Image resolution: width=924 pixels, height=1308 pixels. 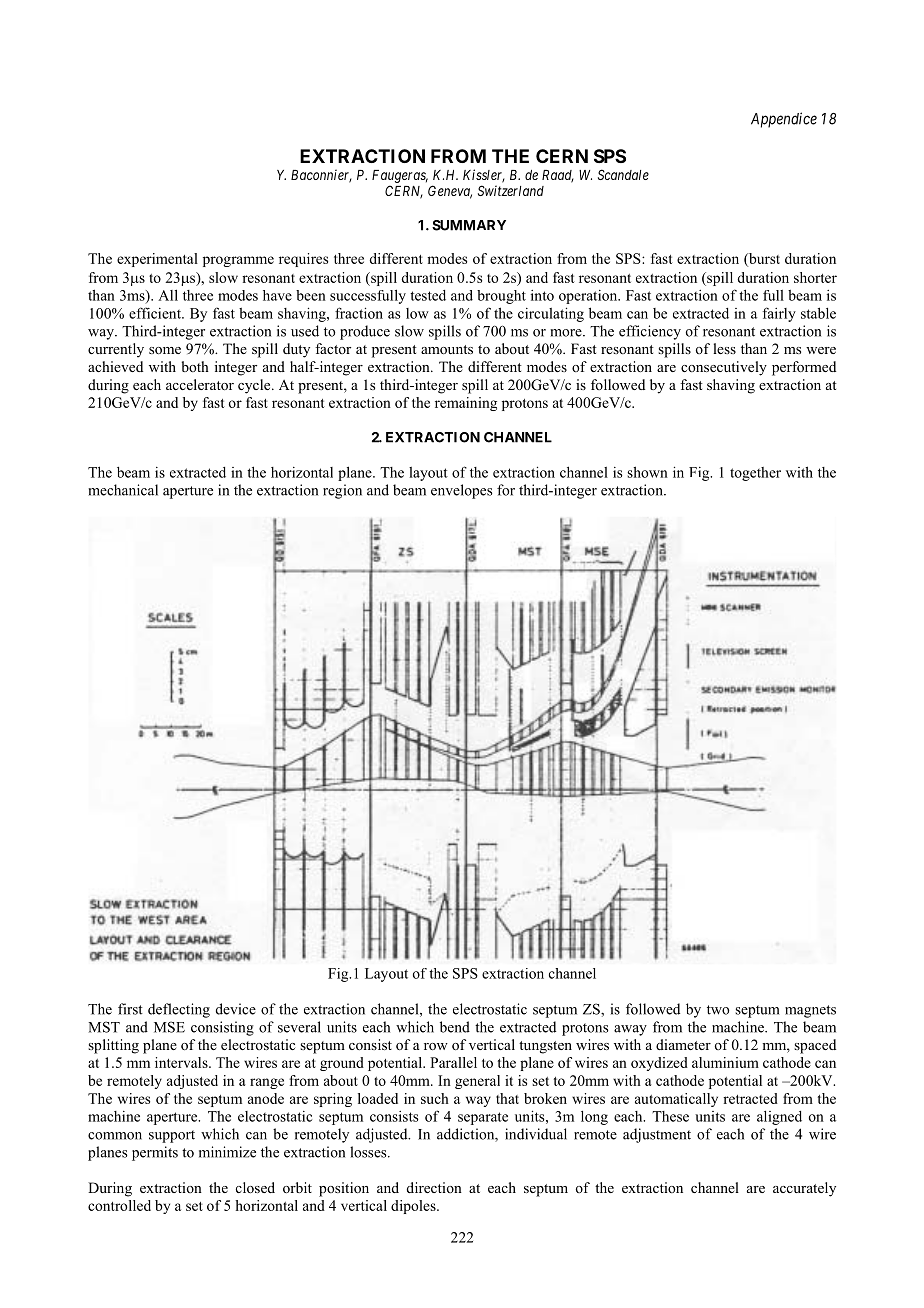 What do you see at coordinates (157, 260) in the screenshot?
I see `experimental` at bounding box center [157, 260].
